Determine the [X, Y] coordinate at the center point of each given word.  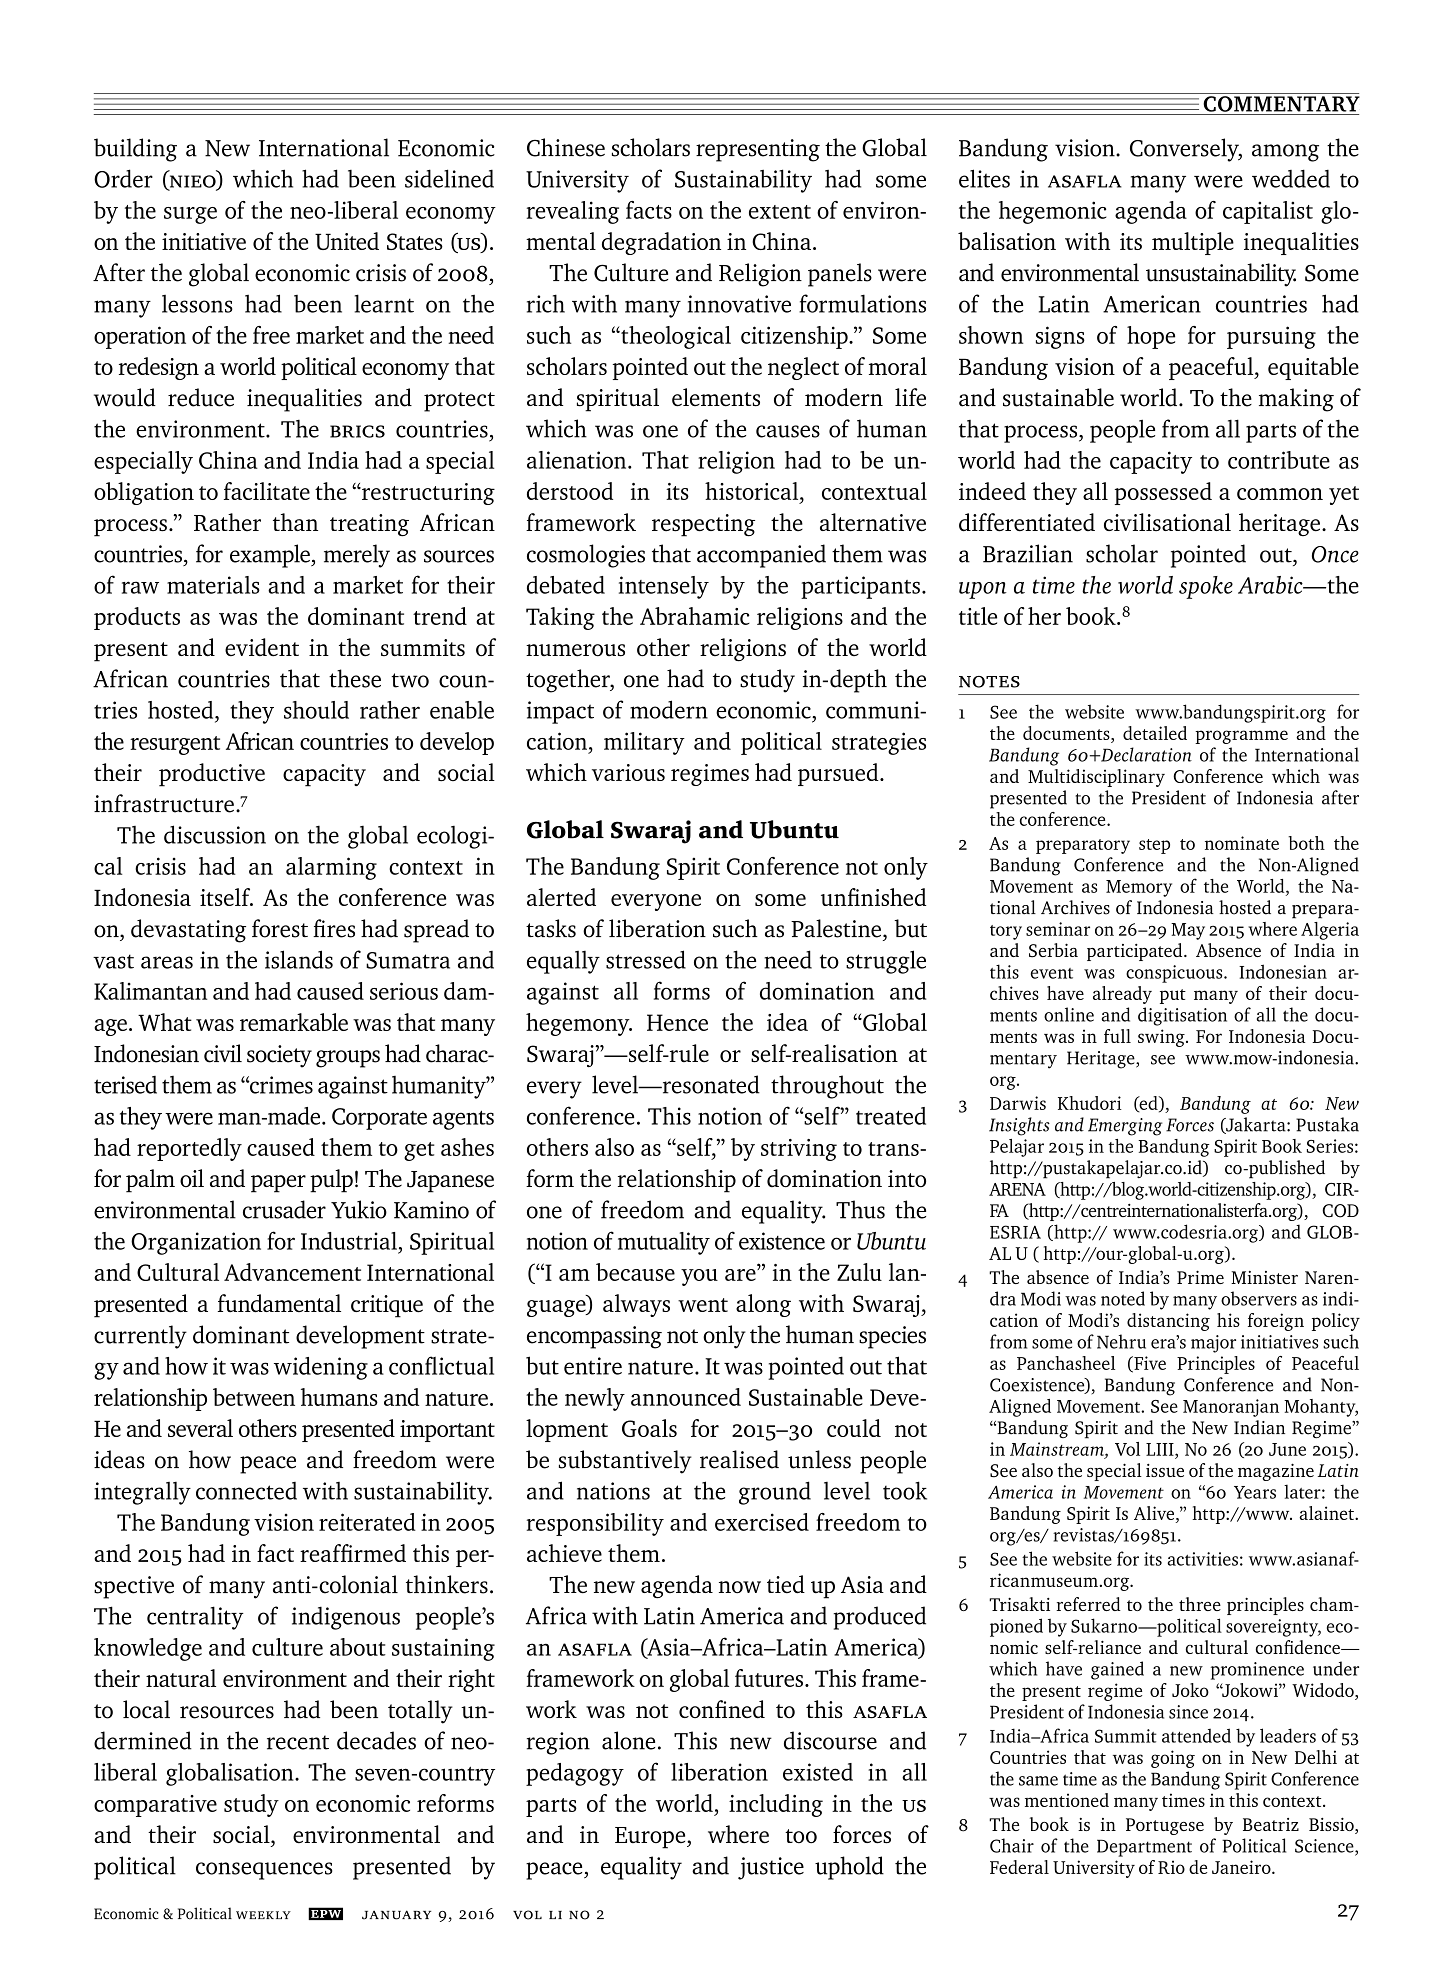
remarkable [294, 1022]
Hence [677, 1022]
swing [1162, 1038]
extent [780, 212]
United [347, 241]
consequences [264, 1871]
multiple [1193, 243]
